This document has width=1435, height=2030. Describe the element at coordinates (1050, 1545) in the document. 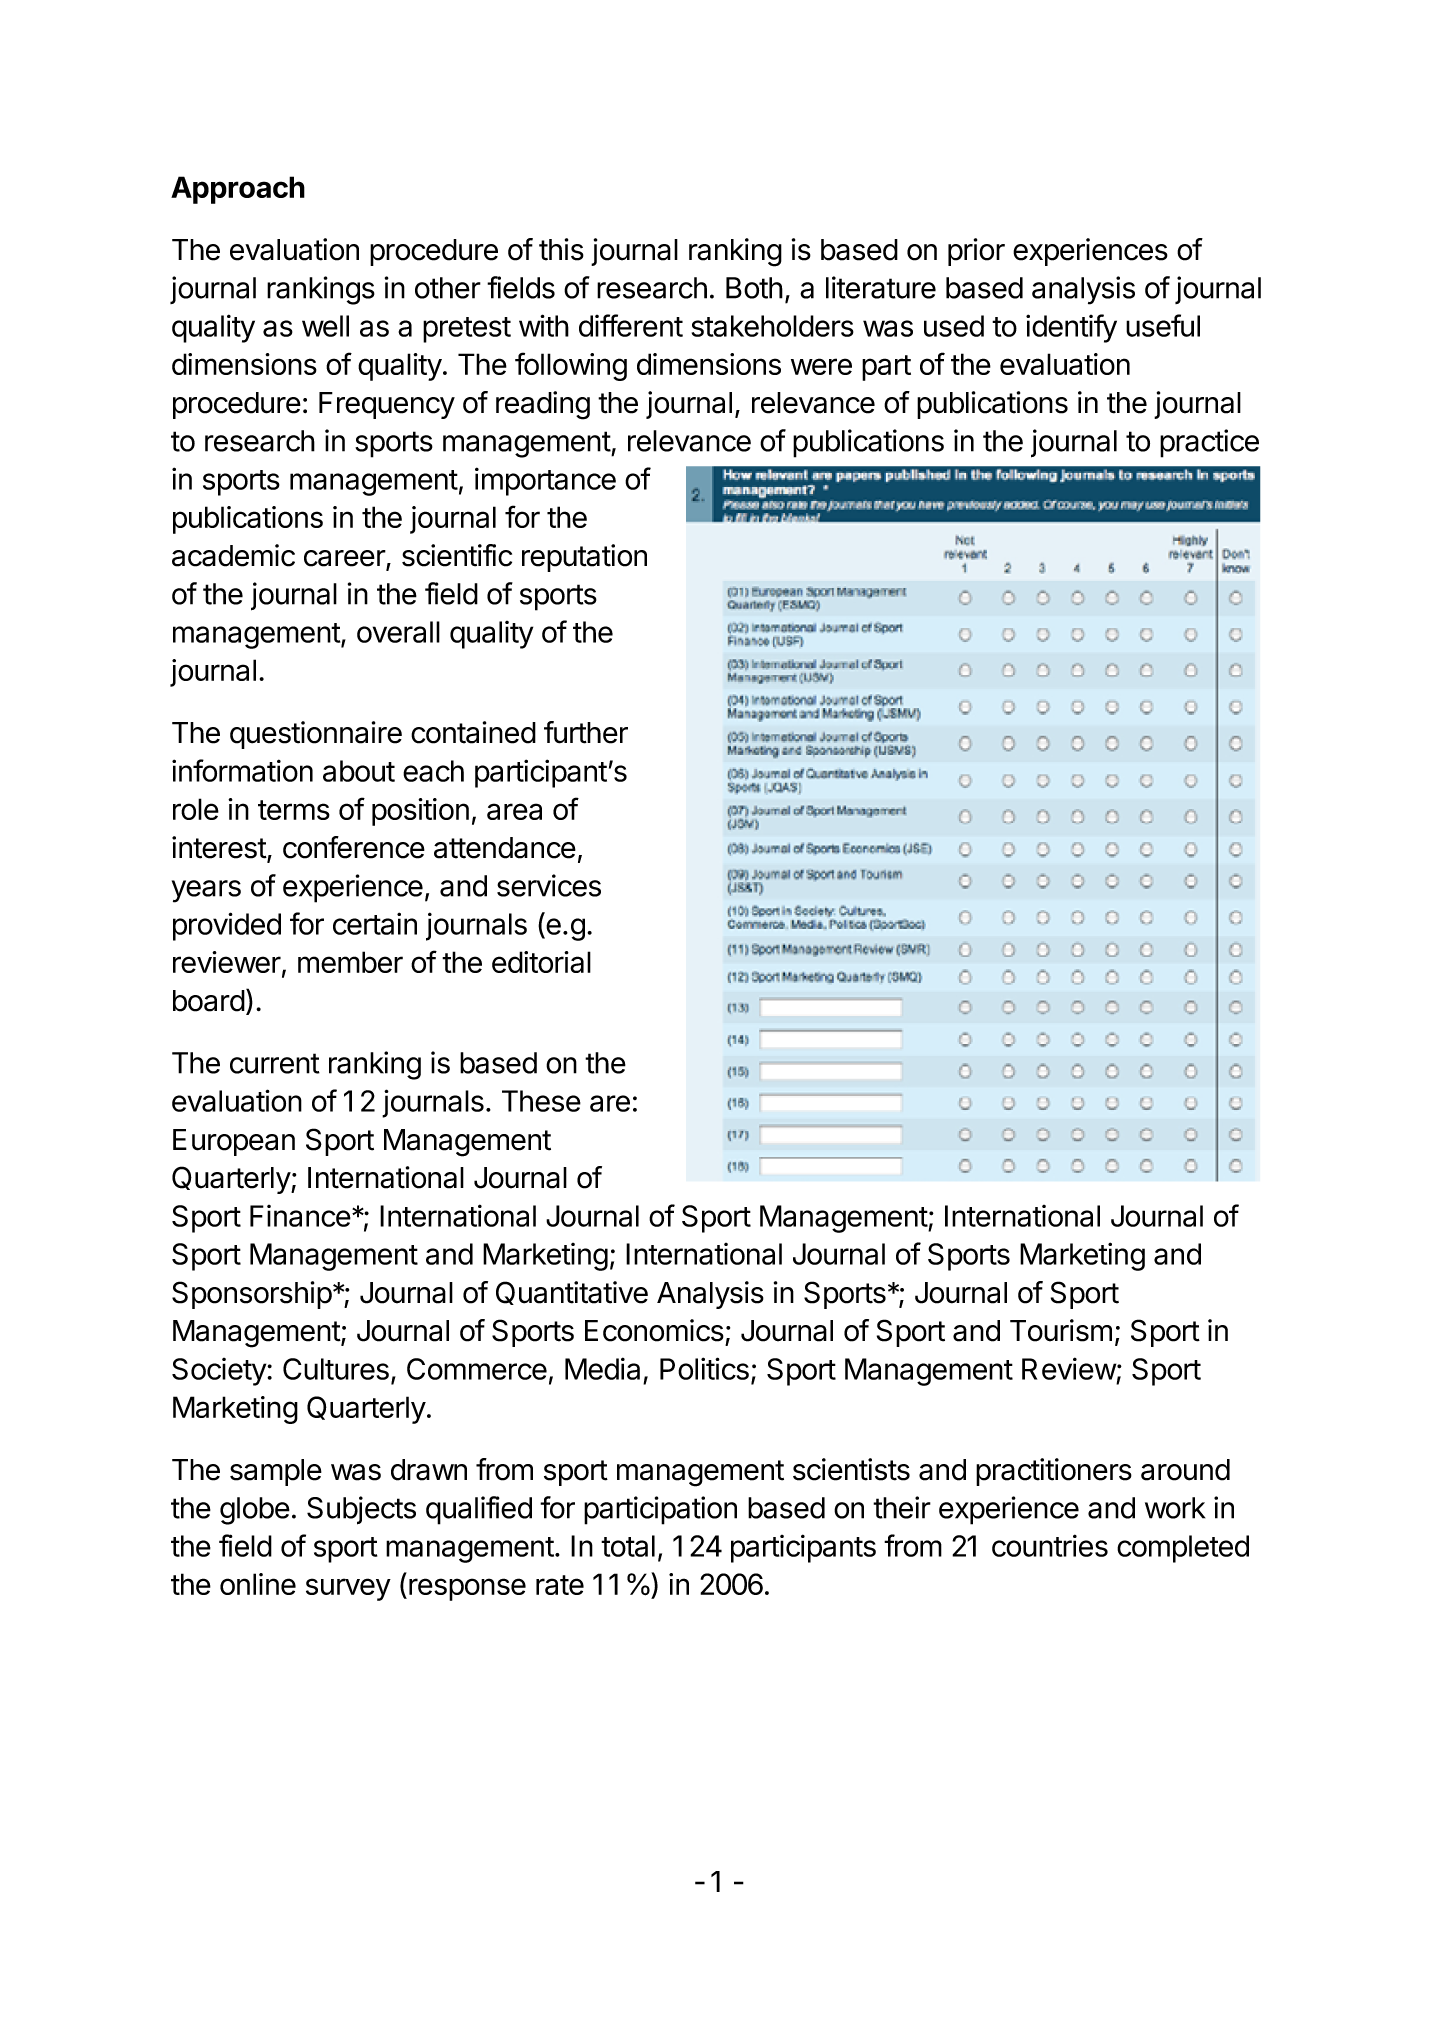

I see `countries` at that location.
